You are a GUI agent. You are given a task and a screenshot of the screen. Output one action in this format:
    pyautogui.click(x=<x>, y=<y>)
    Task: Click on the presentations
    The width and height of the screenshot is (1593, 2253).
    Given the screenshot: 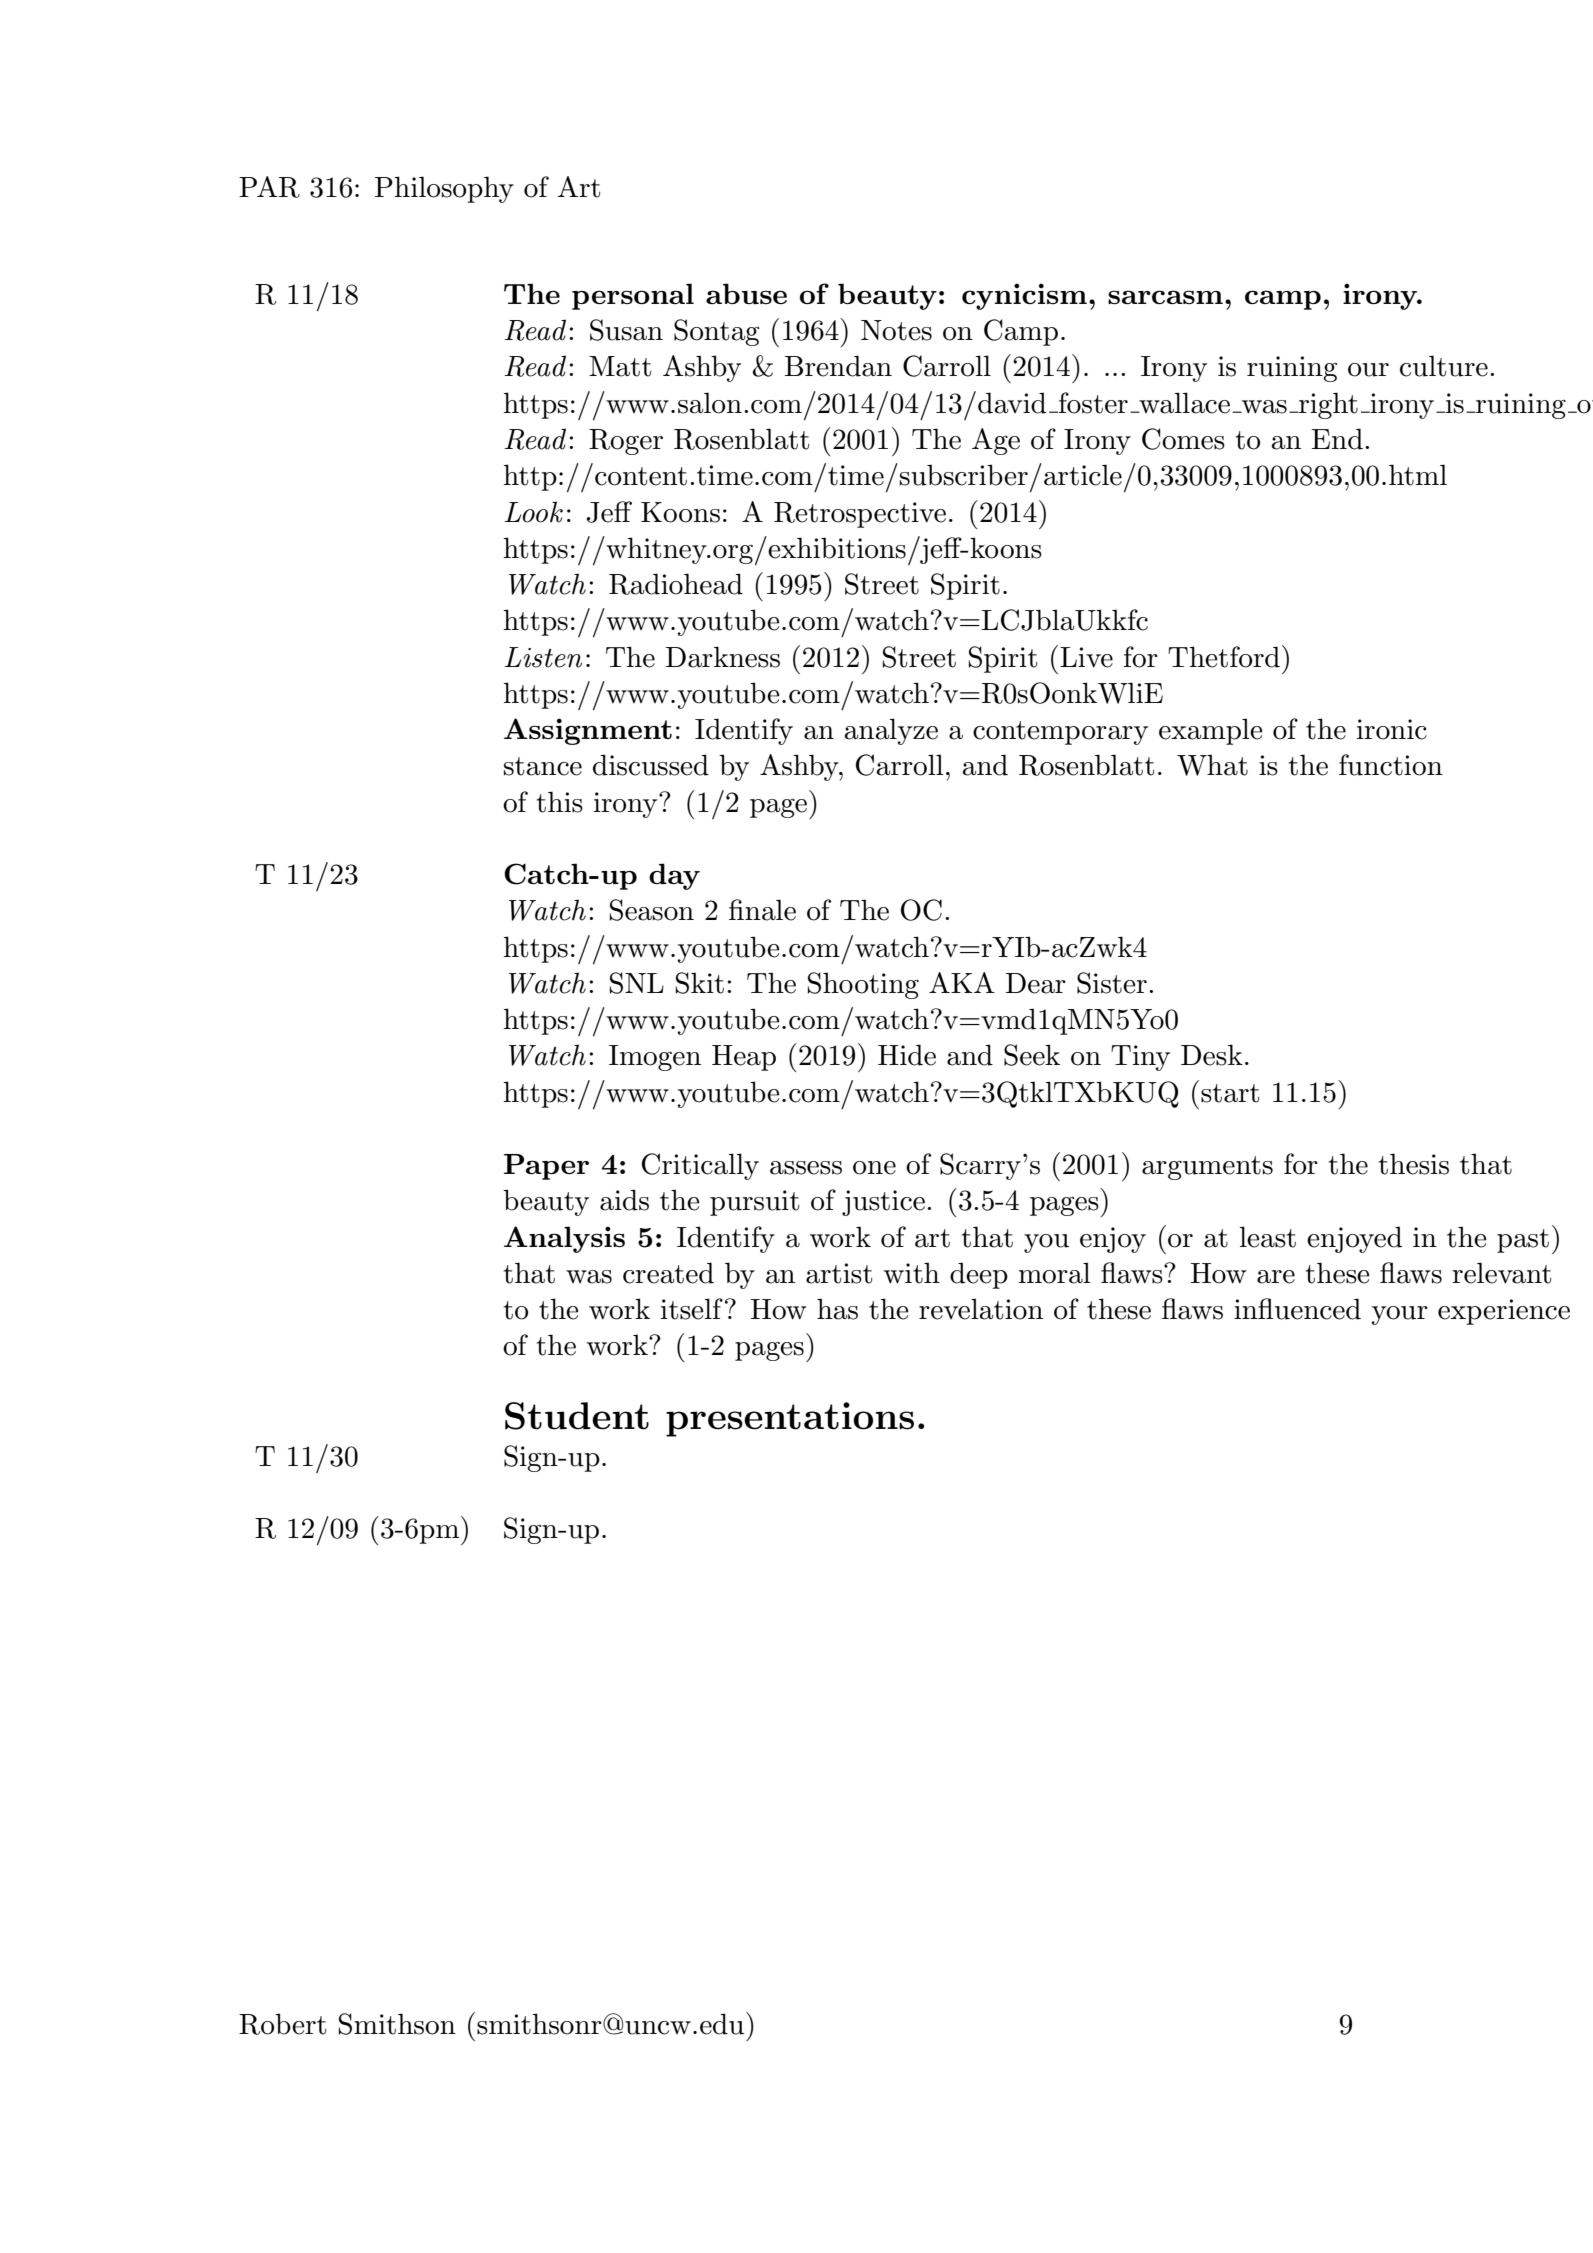 What is the action you would take?
    pyautogui.click(x=790, y=1419)
